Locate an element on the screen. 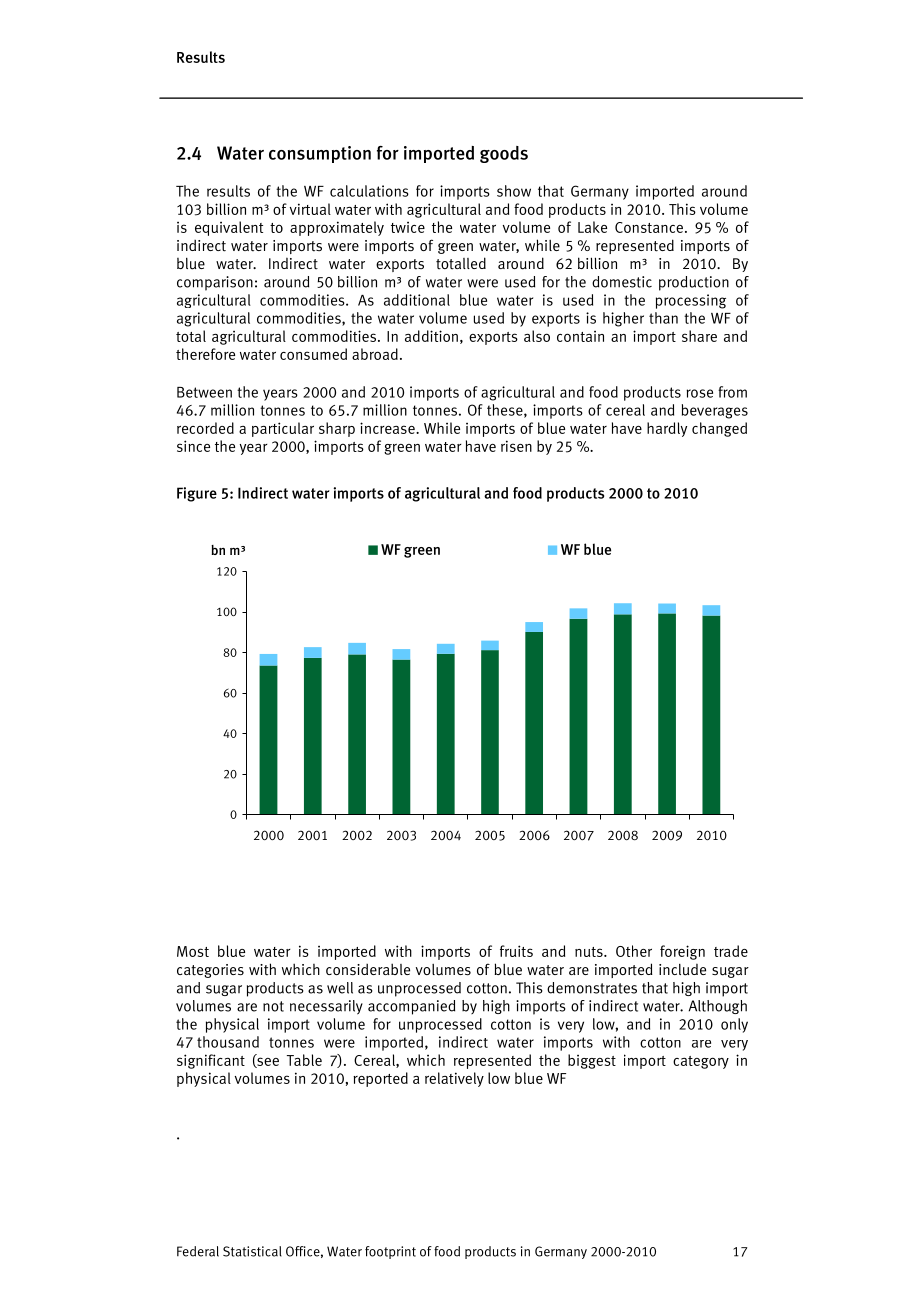 This screenshot has width=924, height=1308. show is located at coordinates (514, 191).
